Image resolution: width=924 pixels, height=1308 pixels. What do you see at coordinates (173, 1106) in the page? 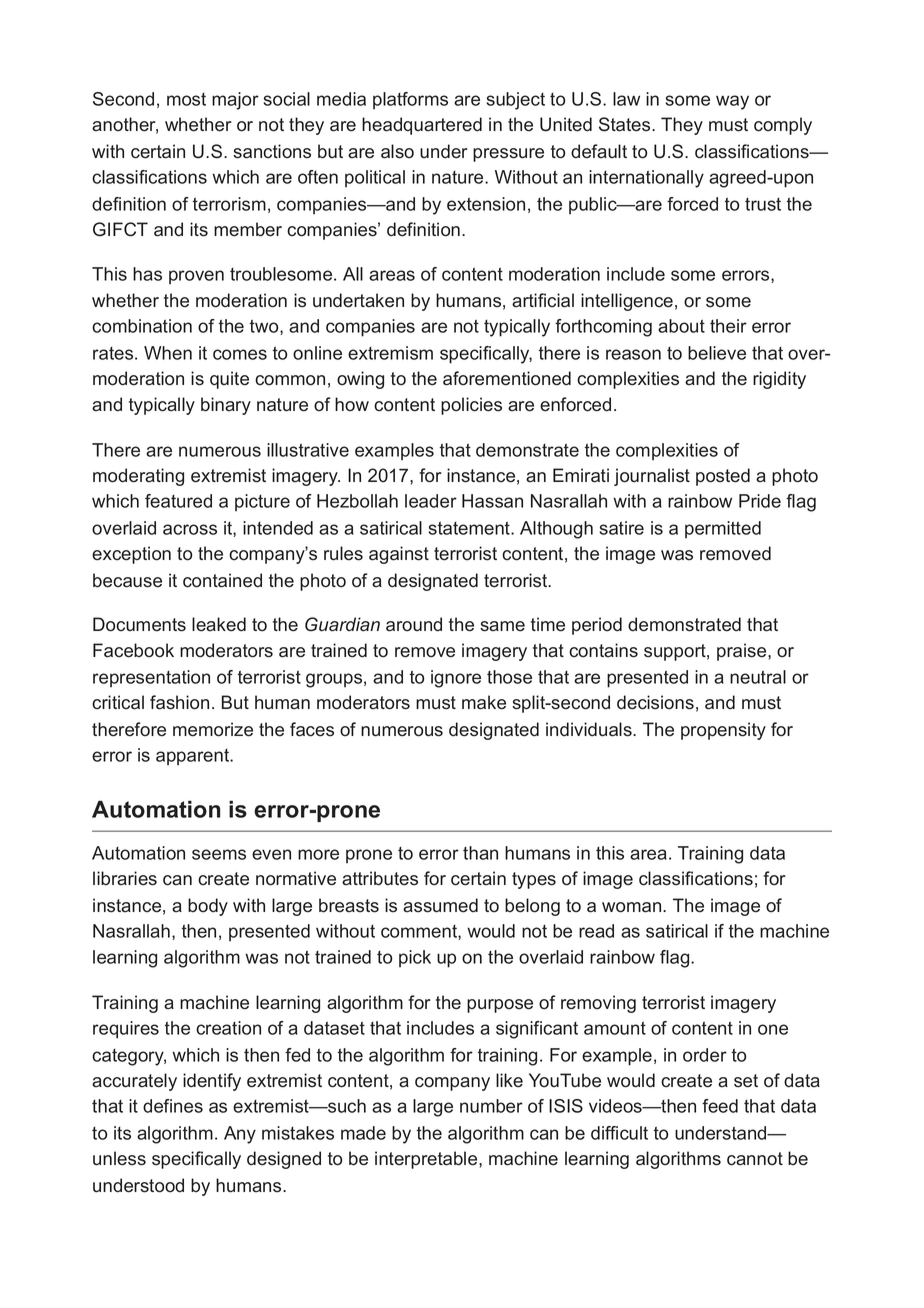
I see `defines` at bounding box center [173, 1106].
